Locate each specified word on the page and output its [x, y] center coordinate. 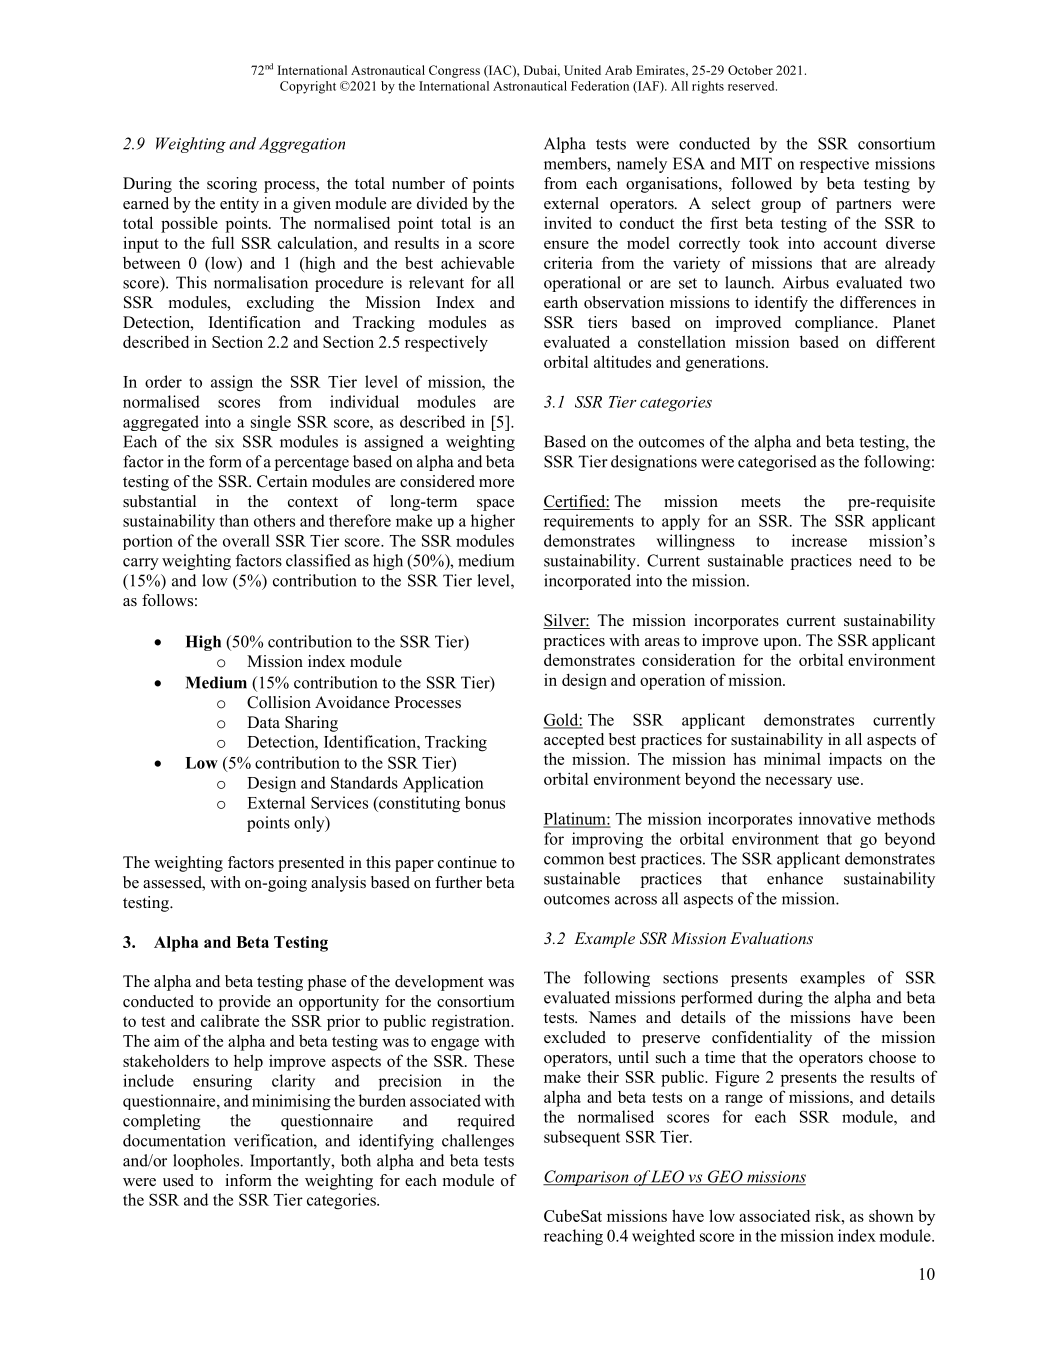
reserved [752, 86]
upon [781, 644]
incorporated [587, 582]
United [582, 70]
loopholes [207, 1162]
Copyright [308, 87]
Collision [279, 702]
